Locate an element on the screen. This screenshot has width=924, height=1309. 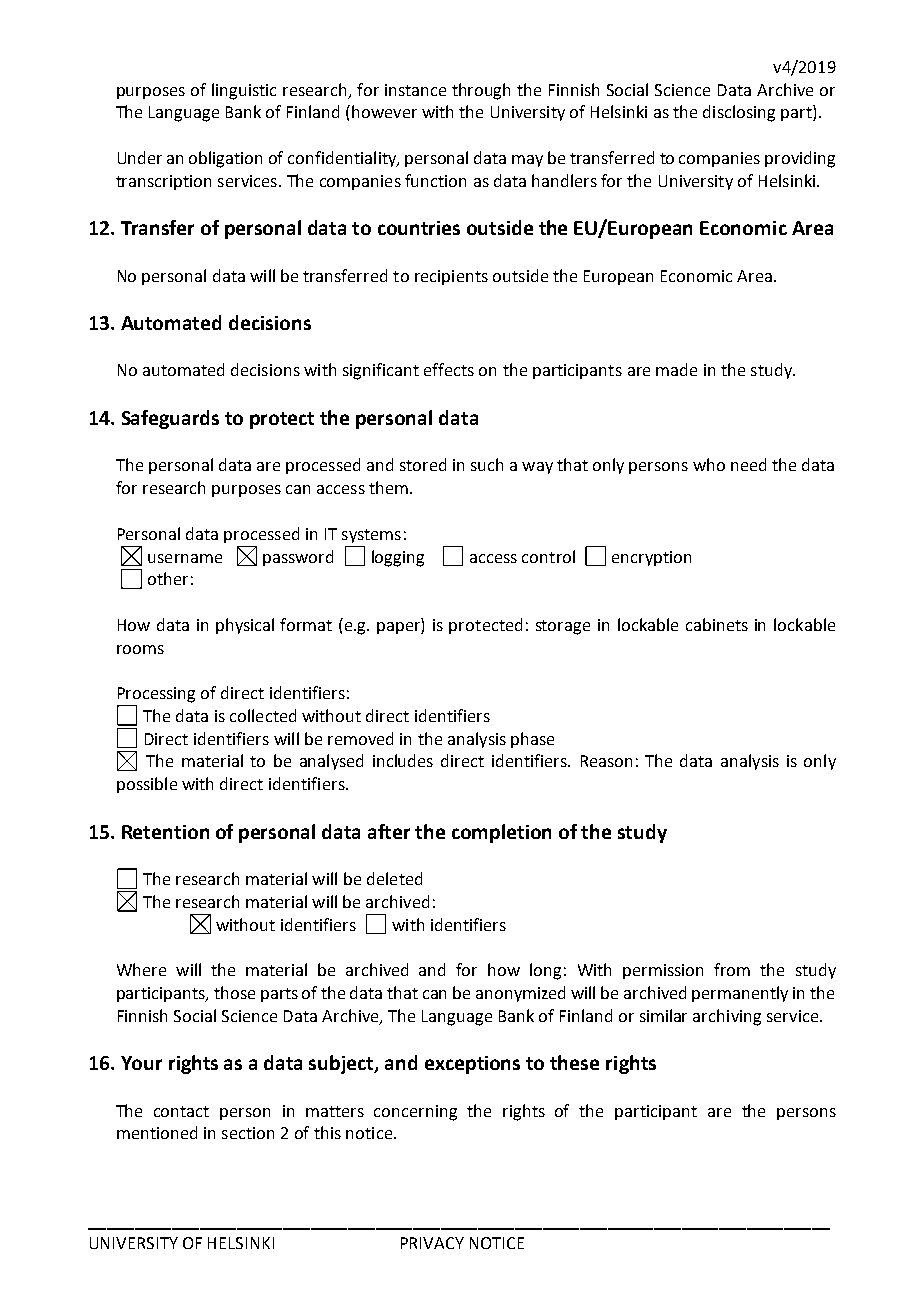
those is located at coordinates (234, 992).
